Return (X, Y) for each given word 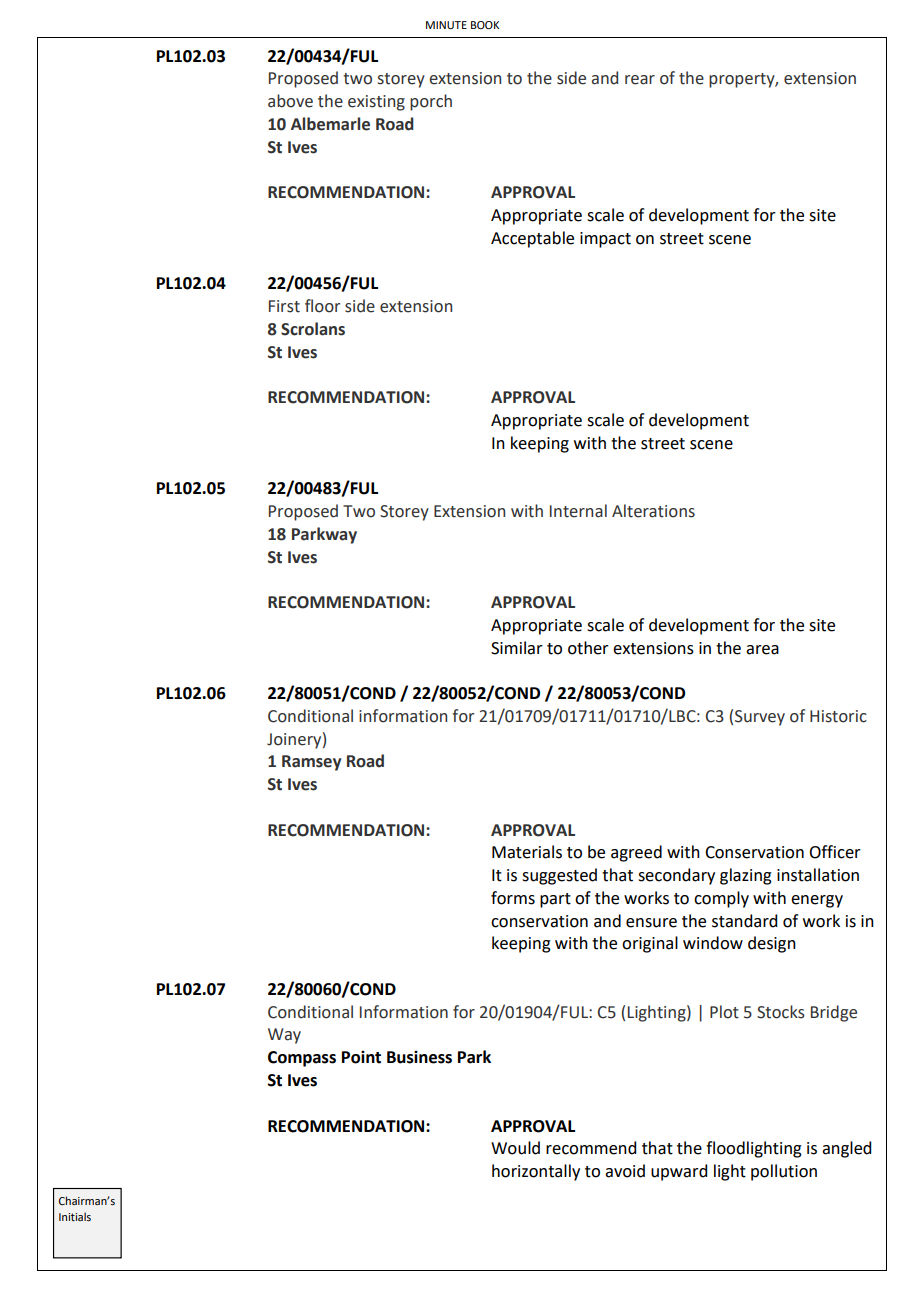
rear (640, 80)
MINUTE (446, 25)
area (762, 650)
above (290, 101)
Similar (517, 648)
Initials (75, 1216)
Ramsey (311, 763)
